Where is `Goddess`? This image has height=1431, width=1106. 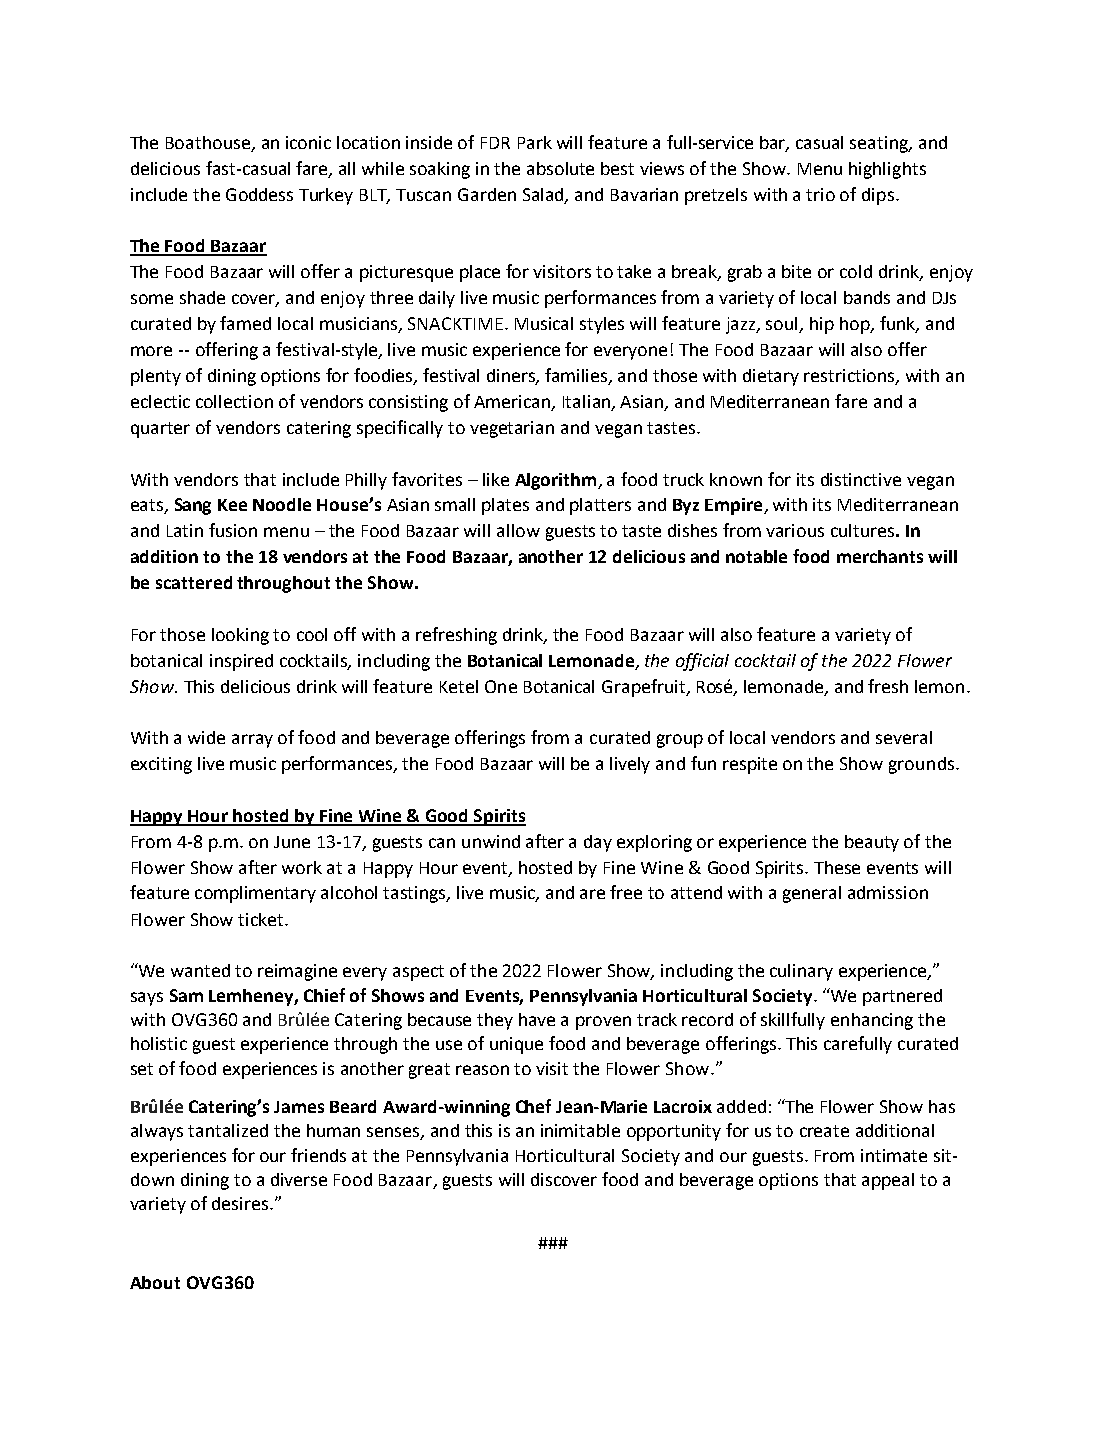 Goddess is located at coordinates (259, 194).
